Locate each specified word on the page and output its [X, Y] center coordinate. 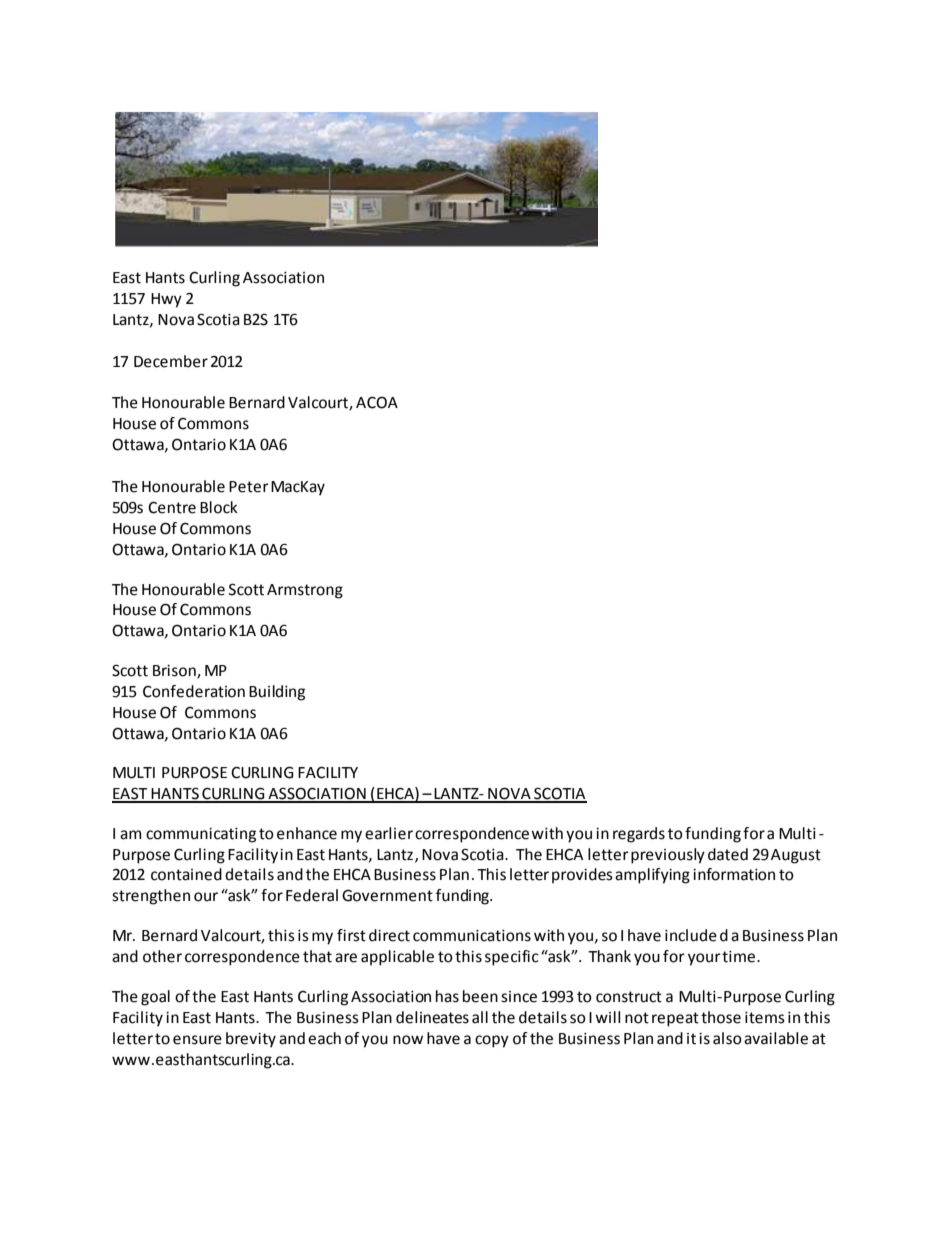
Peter [249, 487]
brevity [251, 1040]
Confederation [194, 691]
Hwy [166, 300]
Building [277, 693]
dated [728, 854]
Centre [172, 507]
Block [219, 507]
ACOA [377, 402]
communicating [201, 835]
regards [639, 835]
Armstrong [305, 591]
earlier [389, 833]
